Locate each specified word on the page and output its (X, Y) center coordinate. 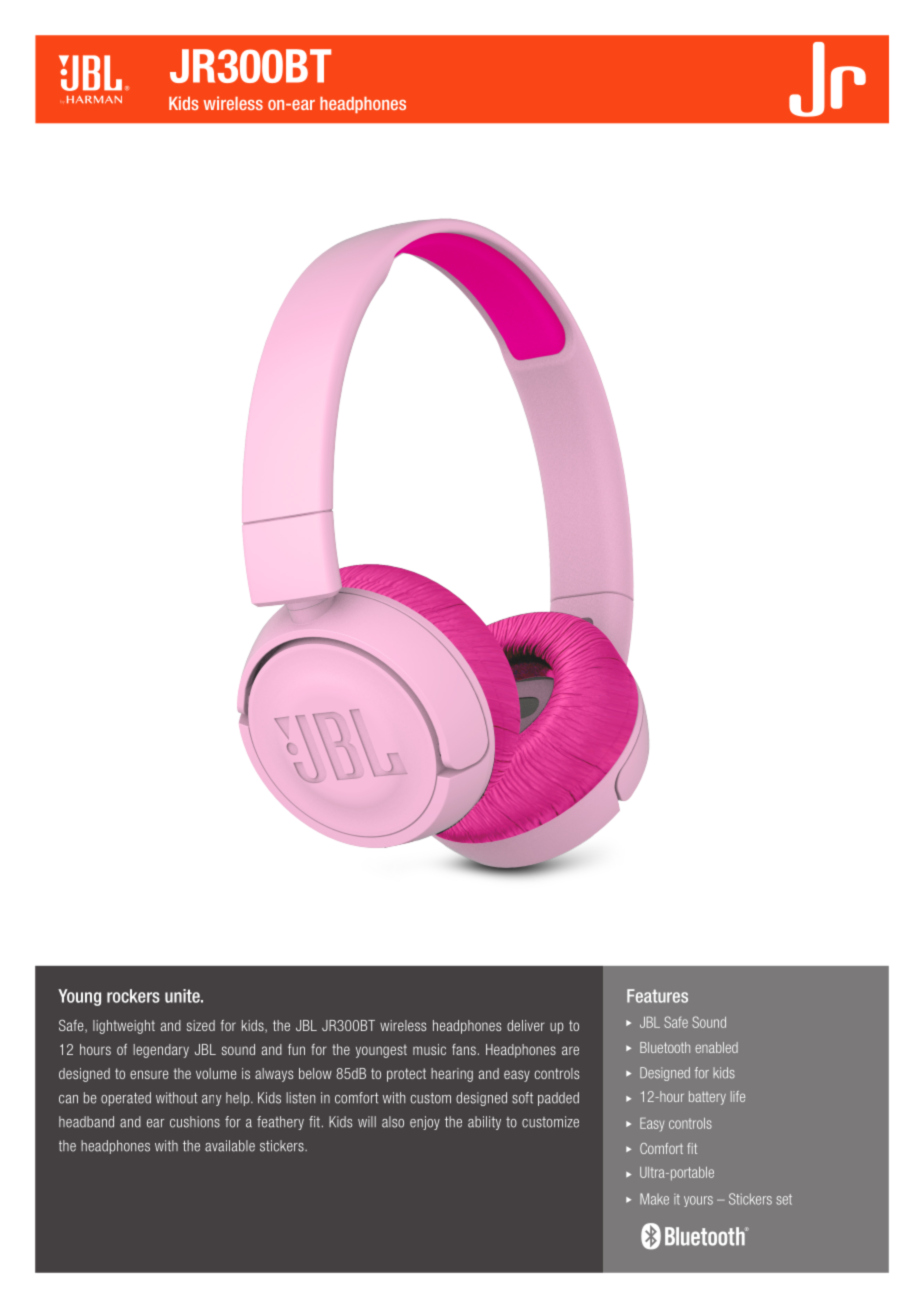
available (230, 1146)
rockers (133, 996)
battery (707, 1098)
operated (126, 1099)
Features (657, 996)
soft (522, 1098)
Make (654, 1199)
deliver (526, 1025)
